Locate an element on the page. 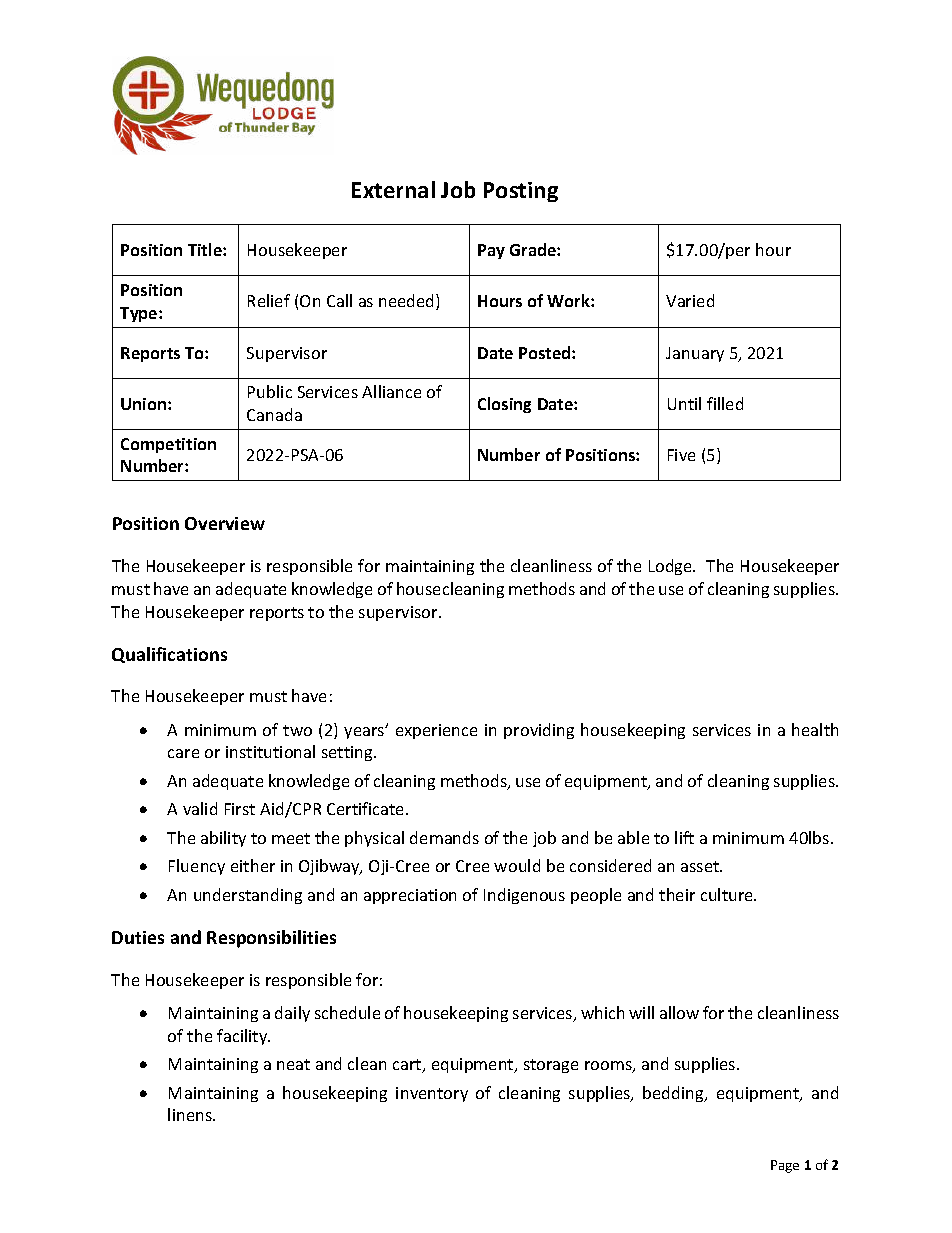 This document has height=1233, width=952. Pay is located at coordinates (491, 251).
